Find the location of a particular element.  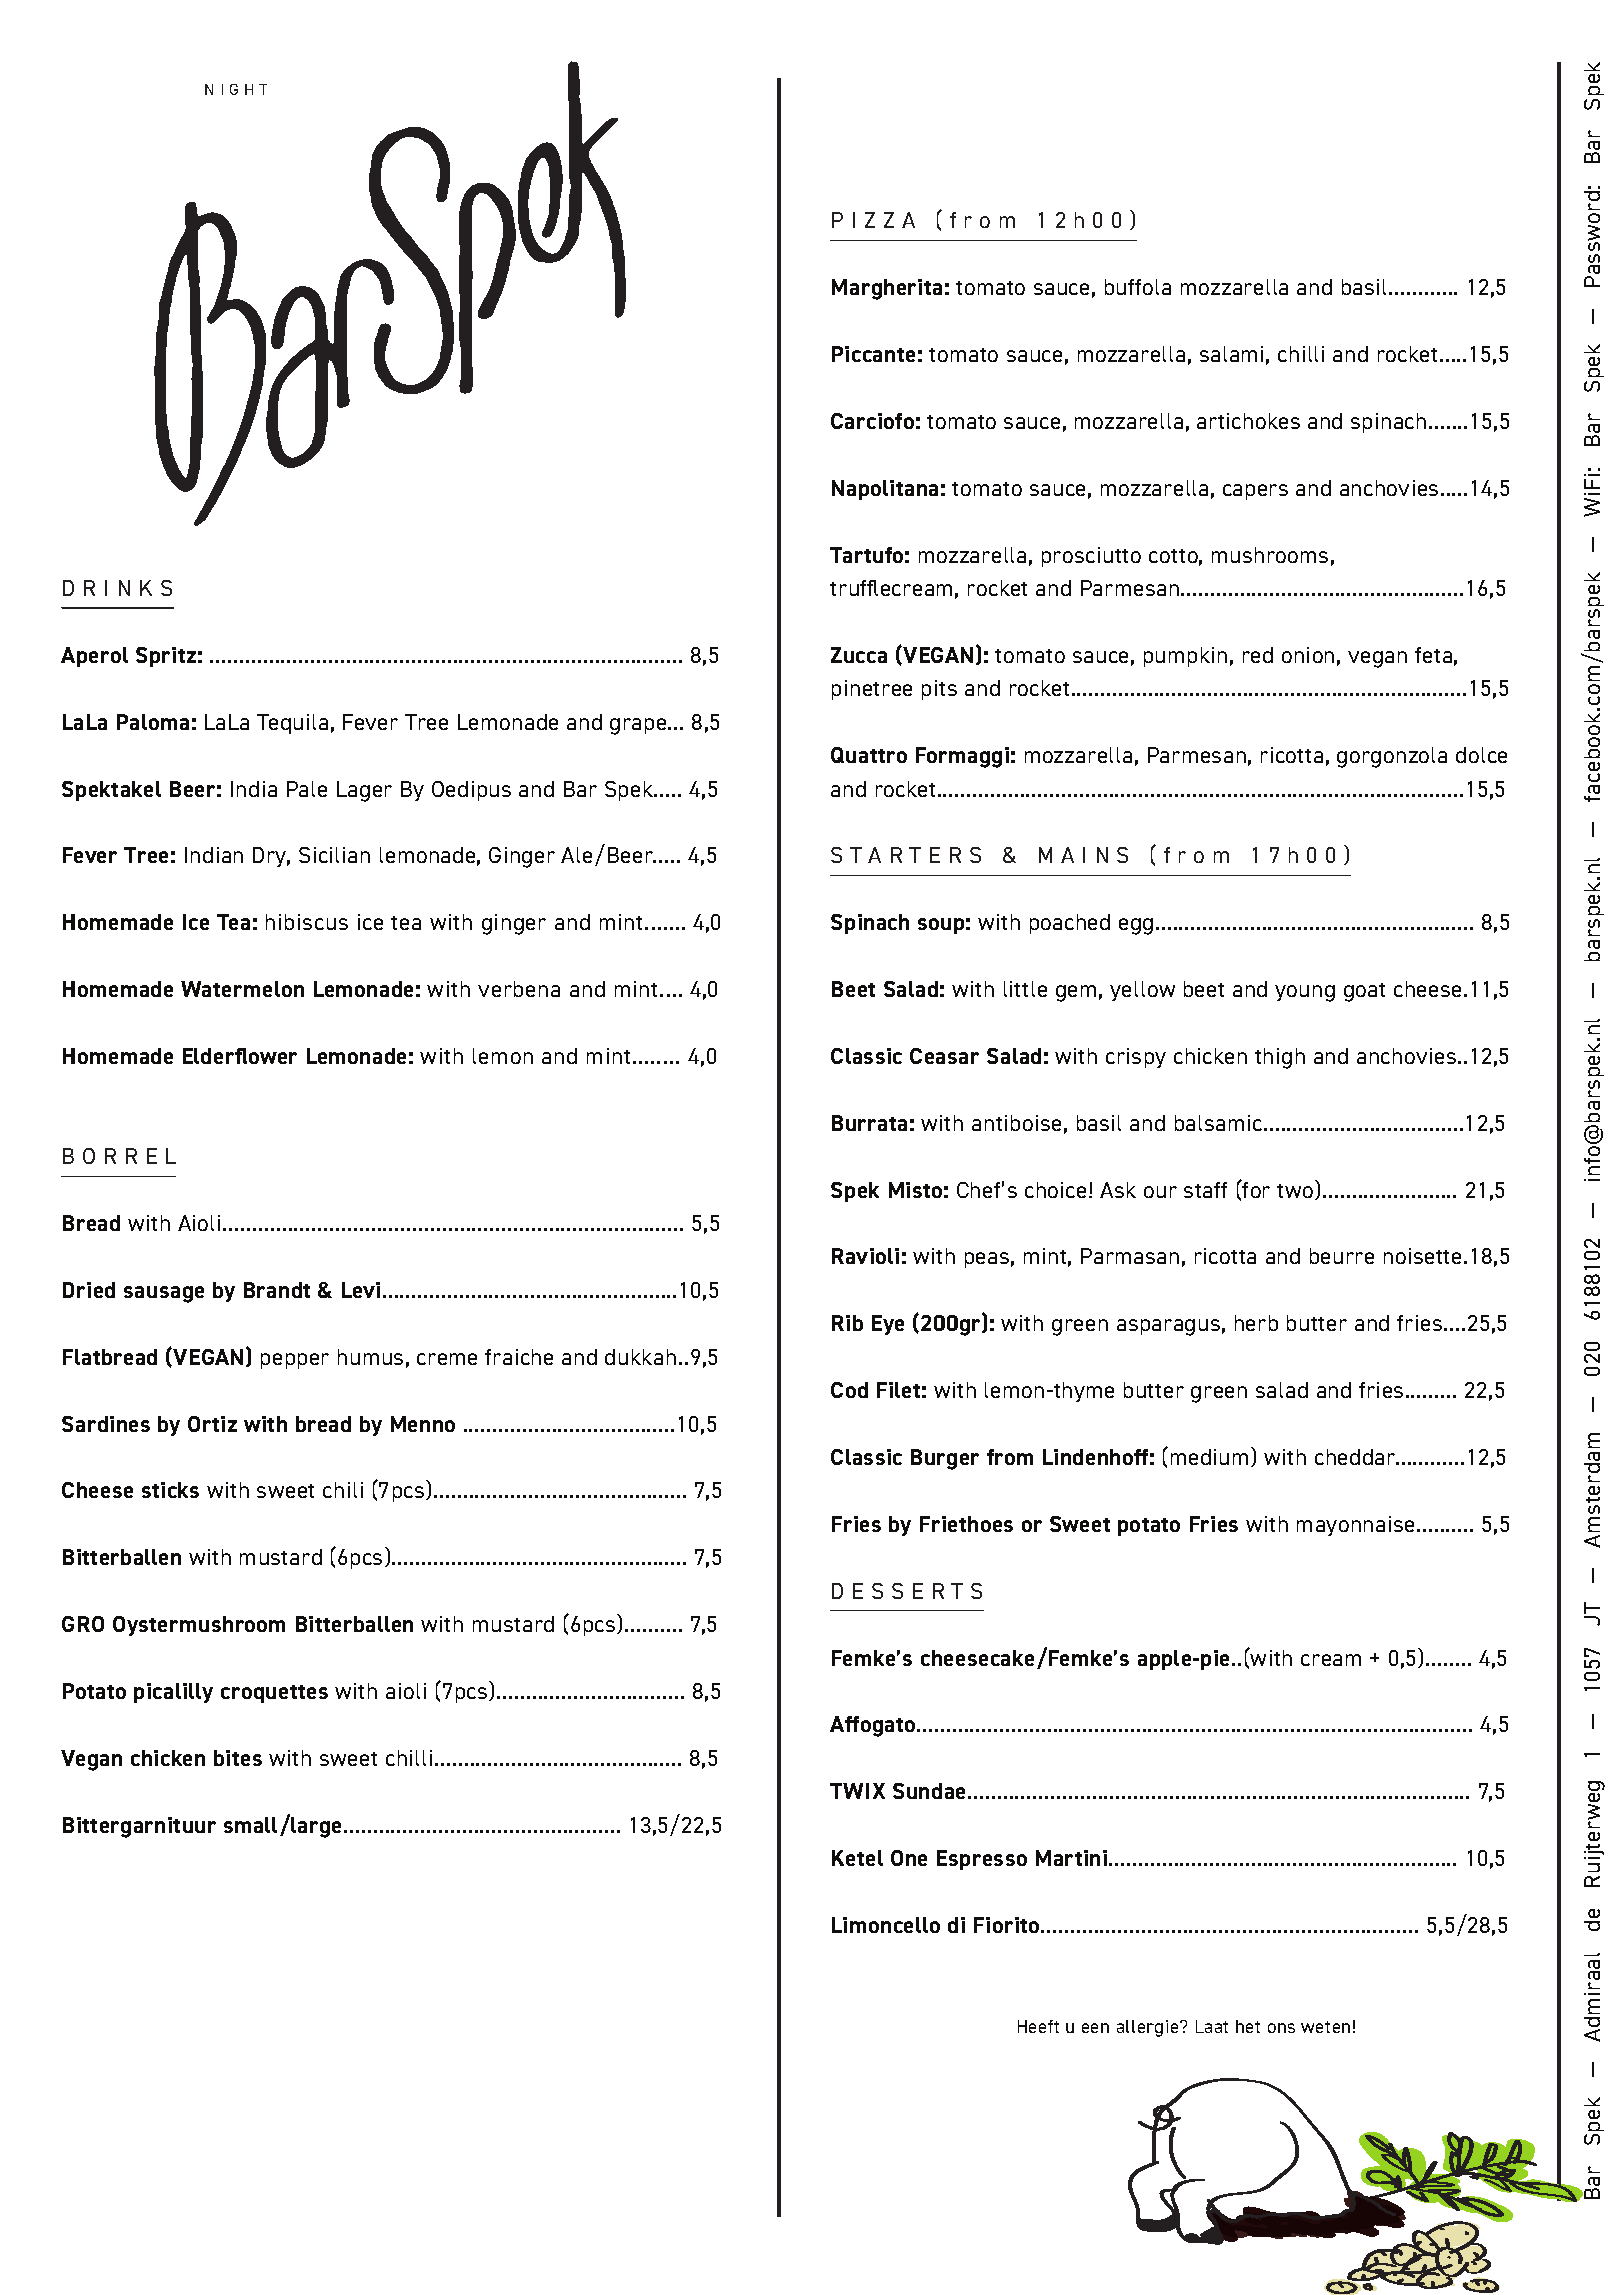

NIGHT is located at coordinates (236, 89).
